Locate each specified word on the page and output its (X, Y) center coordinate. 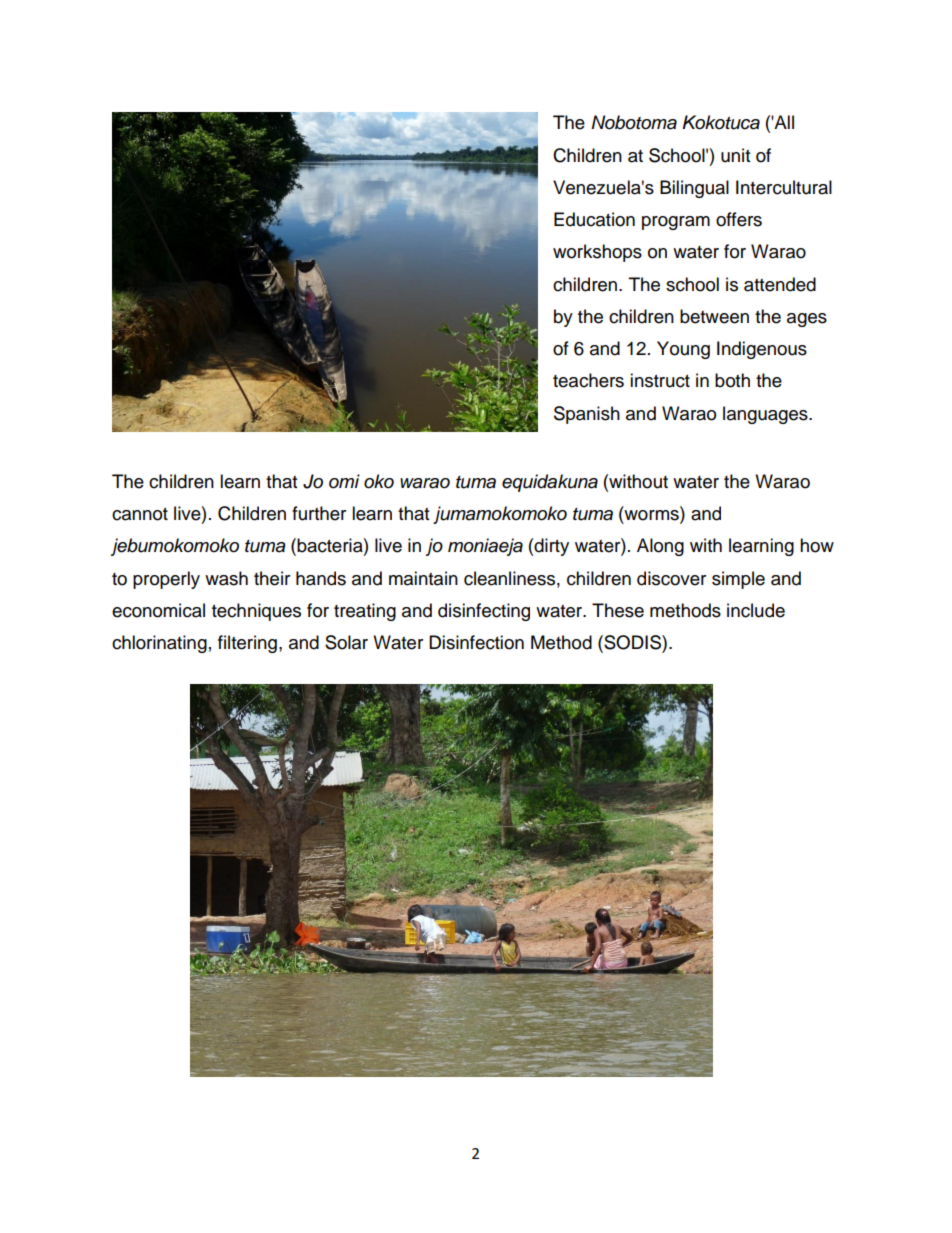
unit (735, 155)
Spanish (587, 415)
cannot (140, 514)
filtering (247, 644)
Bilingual (694, 189)
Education (594, 219)
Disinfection (476, 642)
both (732, 380)
